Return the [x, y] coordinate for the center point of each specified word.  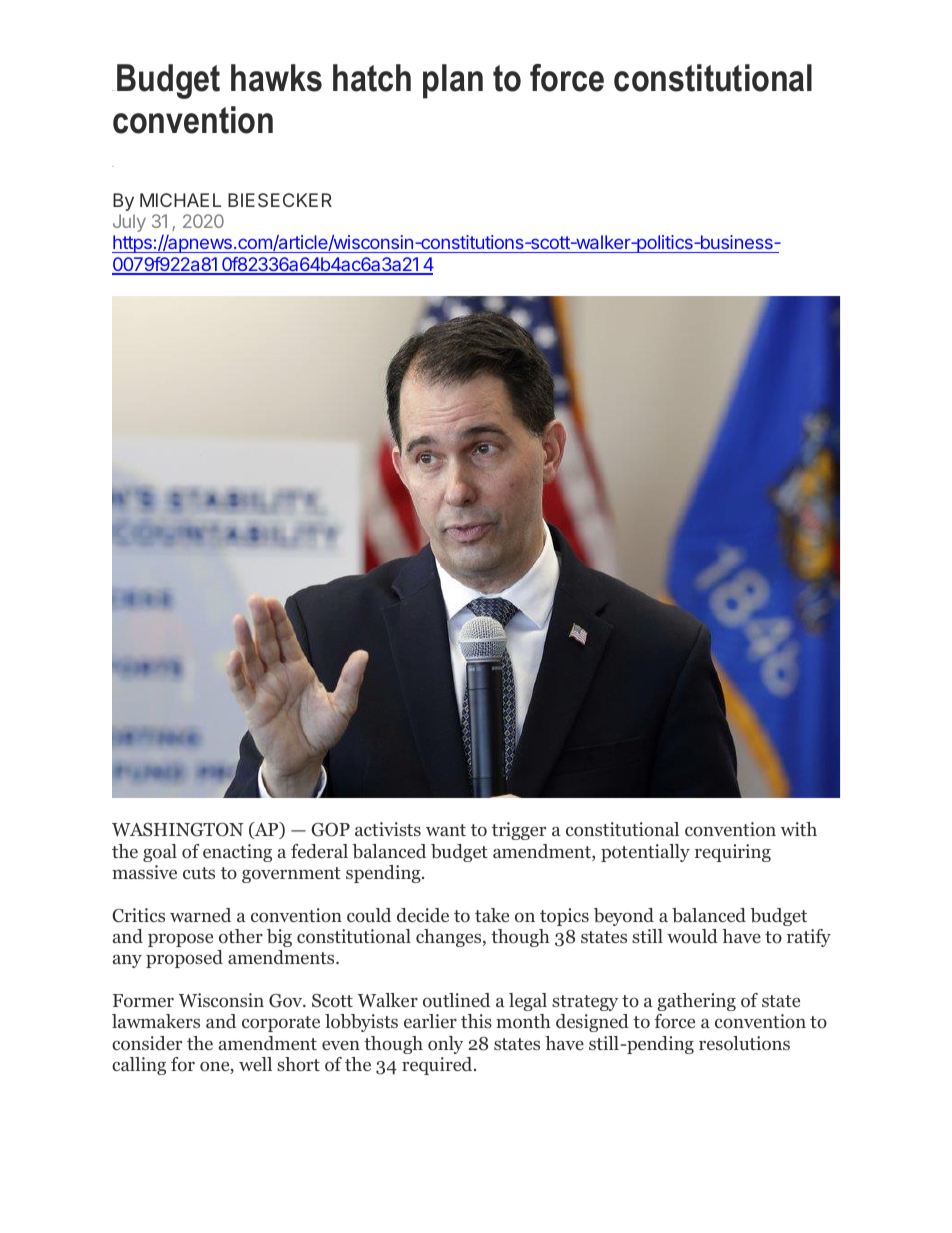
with [799, 829]
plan [453, 81]
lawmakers [156, 1021]
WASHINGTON [178, 829]
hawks [276, 78]
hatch [372, 78]
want [446, 830]
